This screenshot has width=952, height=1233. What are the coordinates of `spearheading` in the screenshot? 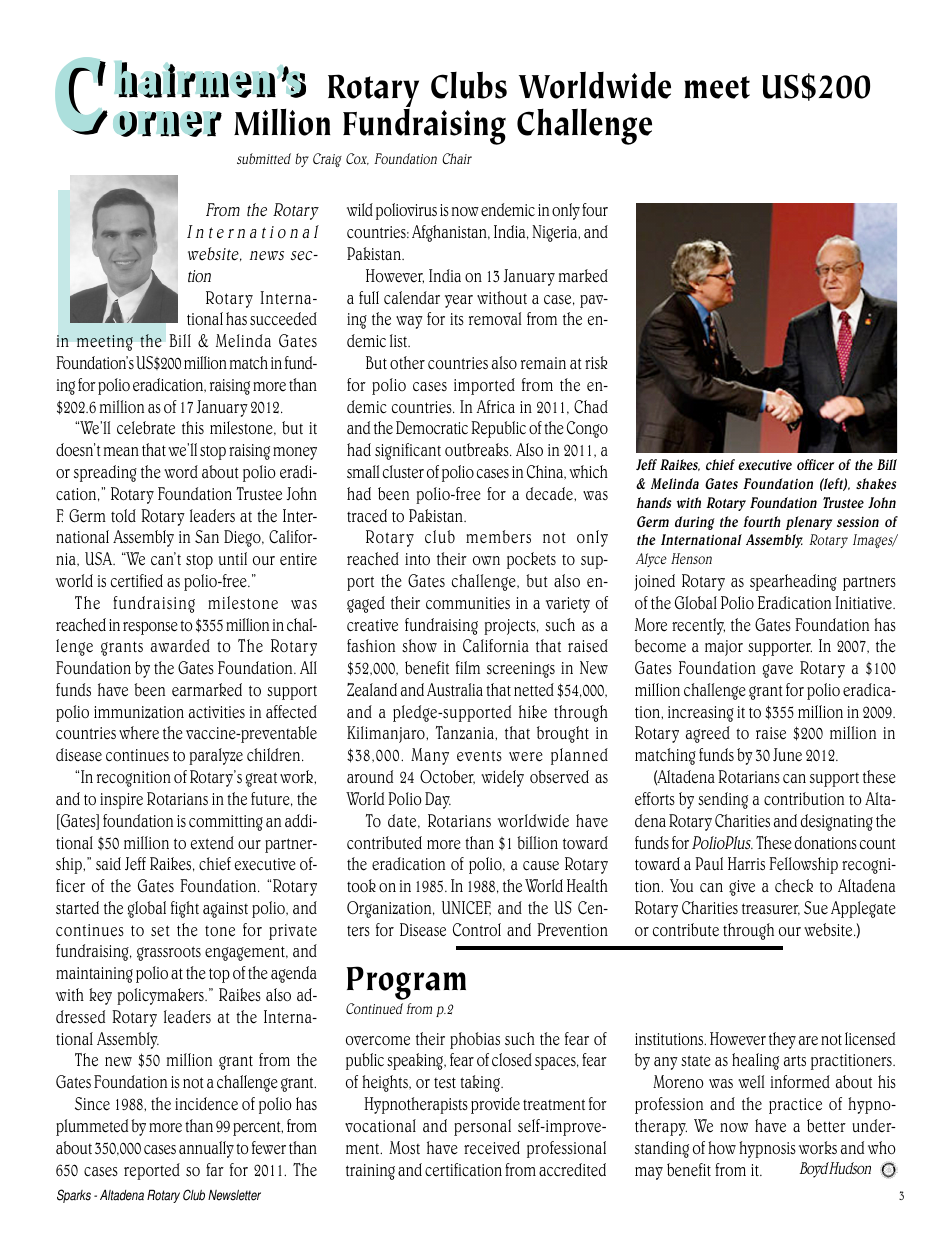 It's located at (793, 582).
